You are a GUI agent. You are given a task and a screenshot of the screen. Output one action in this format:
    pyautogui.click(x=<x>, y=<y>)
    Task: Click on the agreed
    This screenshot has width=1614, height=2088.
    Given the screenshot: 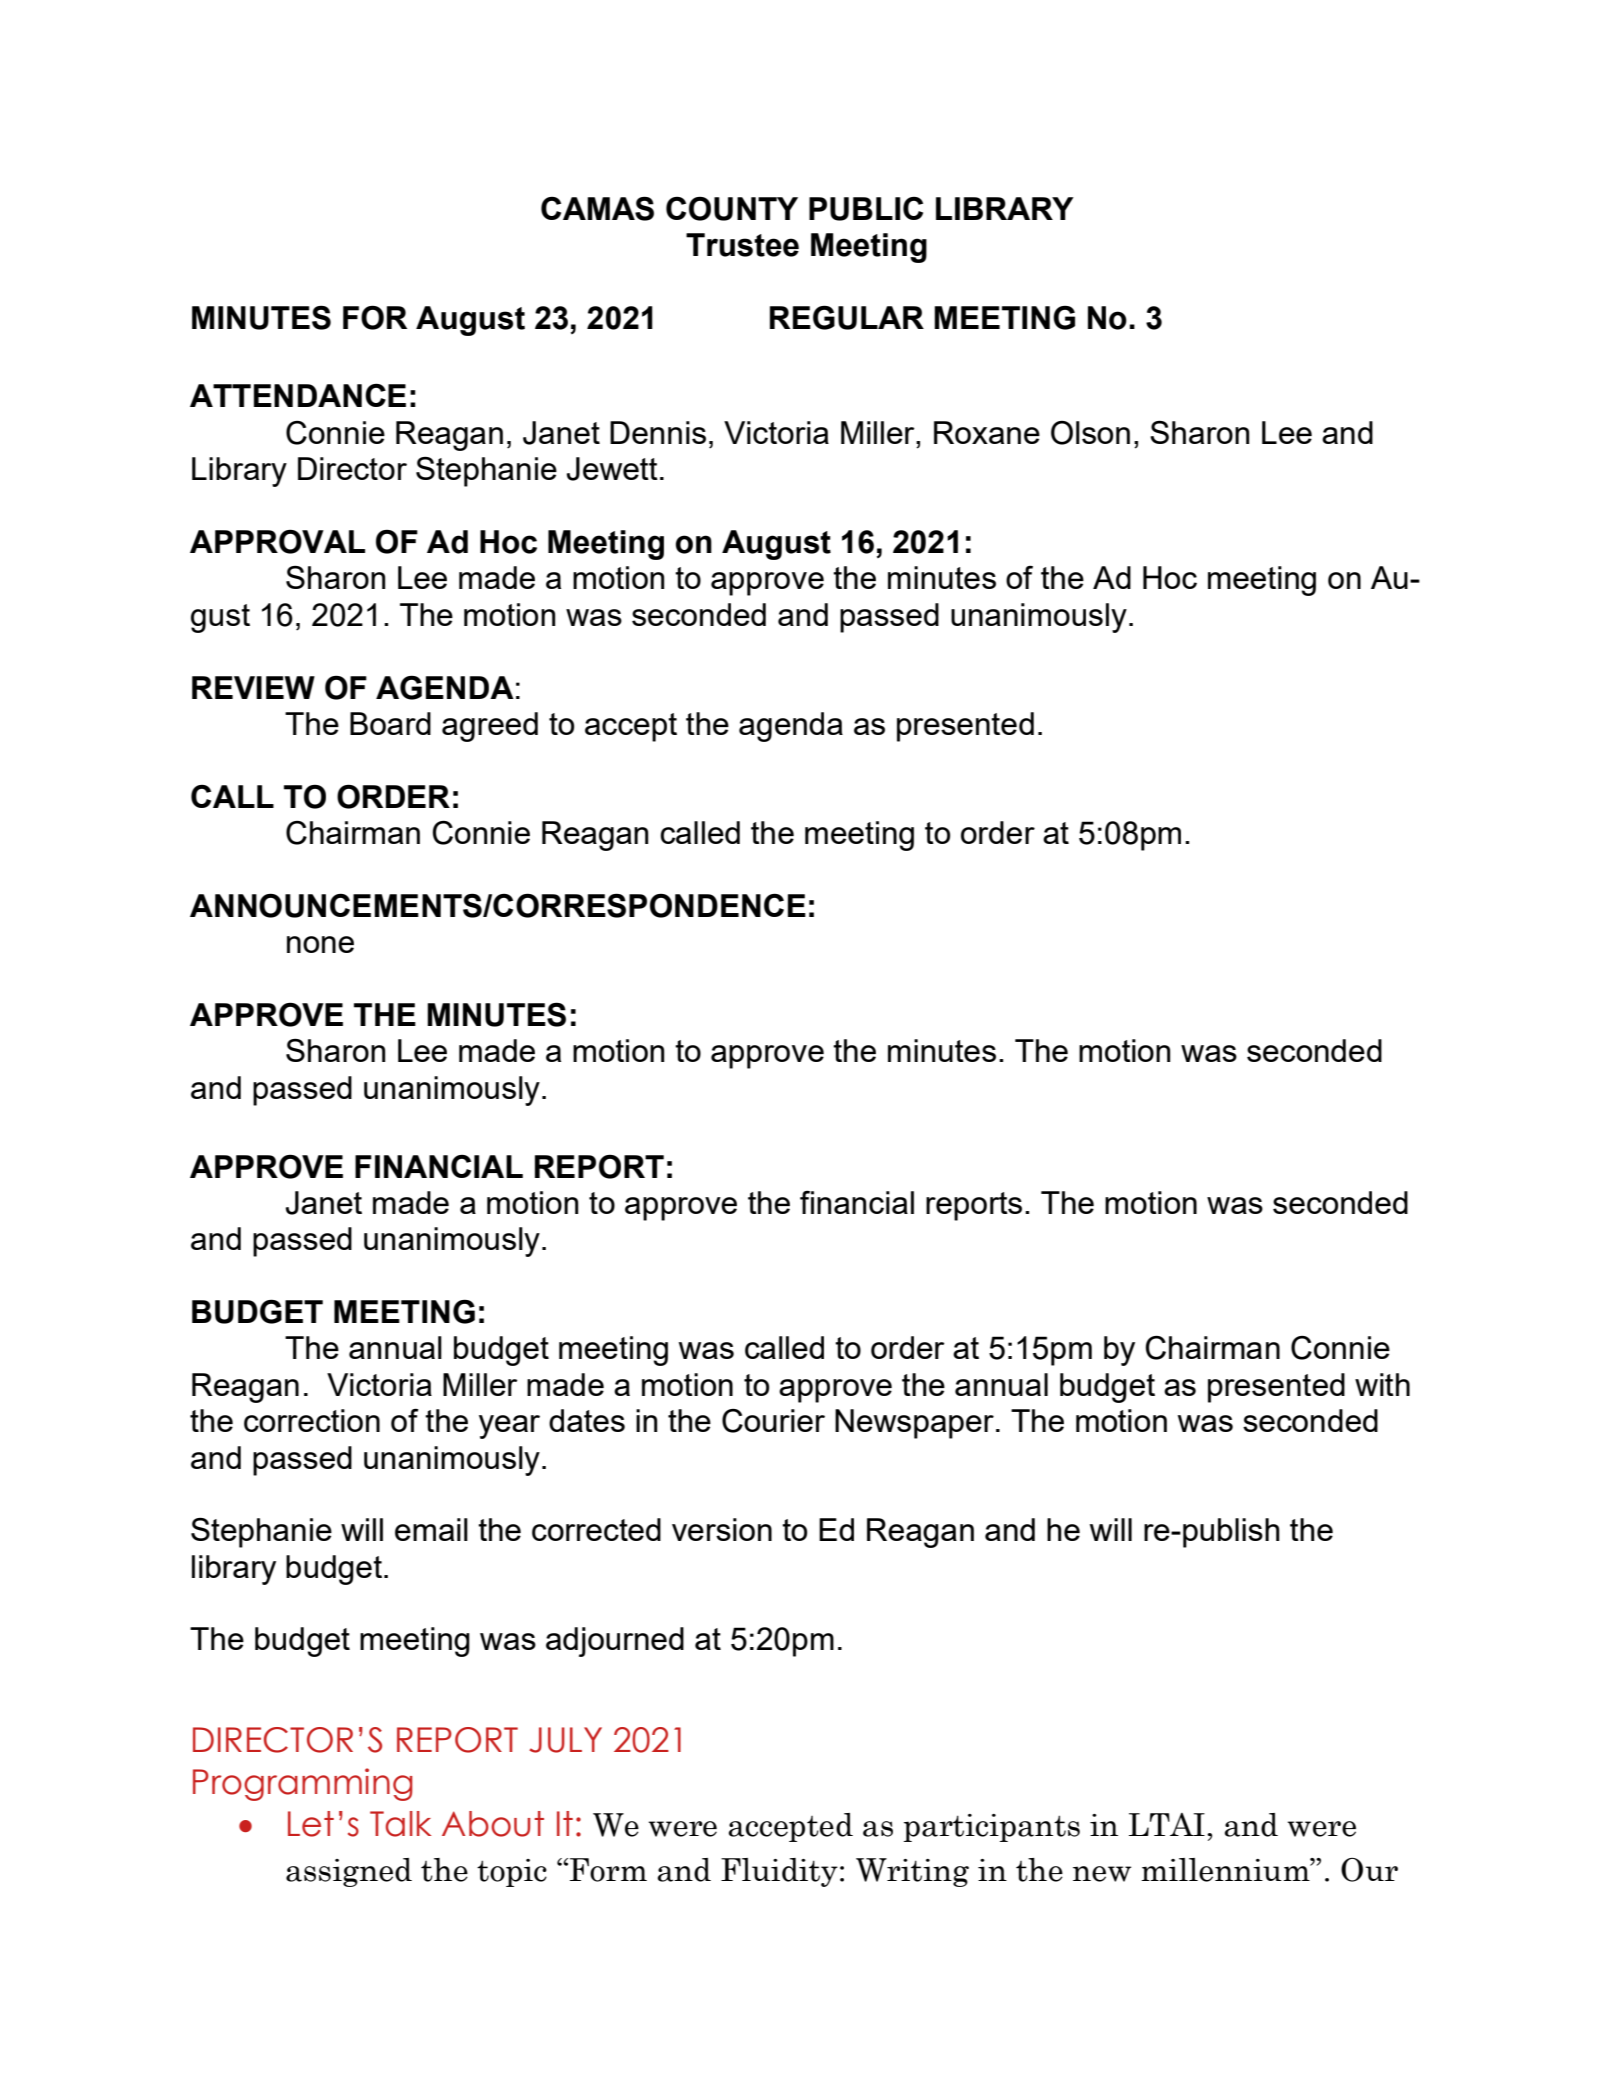 What is the action you would take?
    pyautogui.click(x=490, y=727)
